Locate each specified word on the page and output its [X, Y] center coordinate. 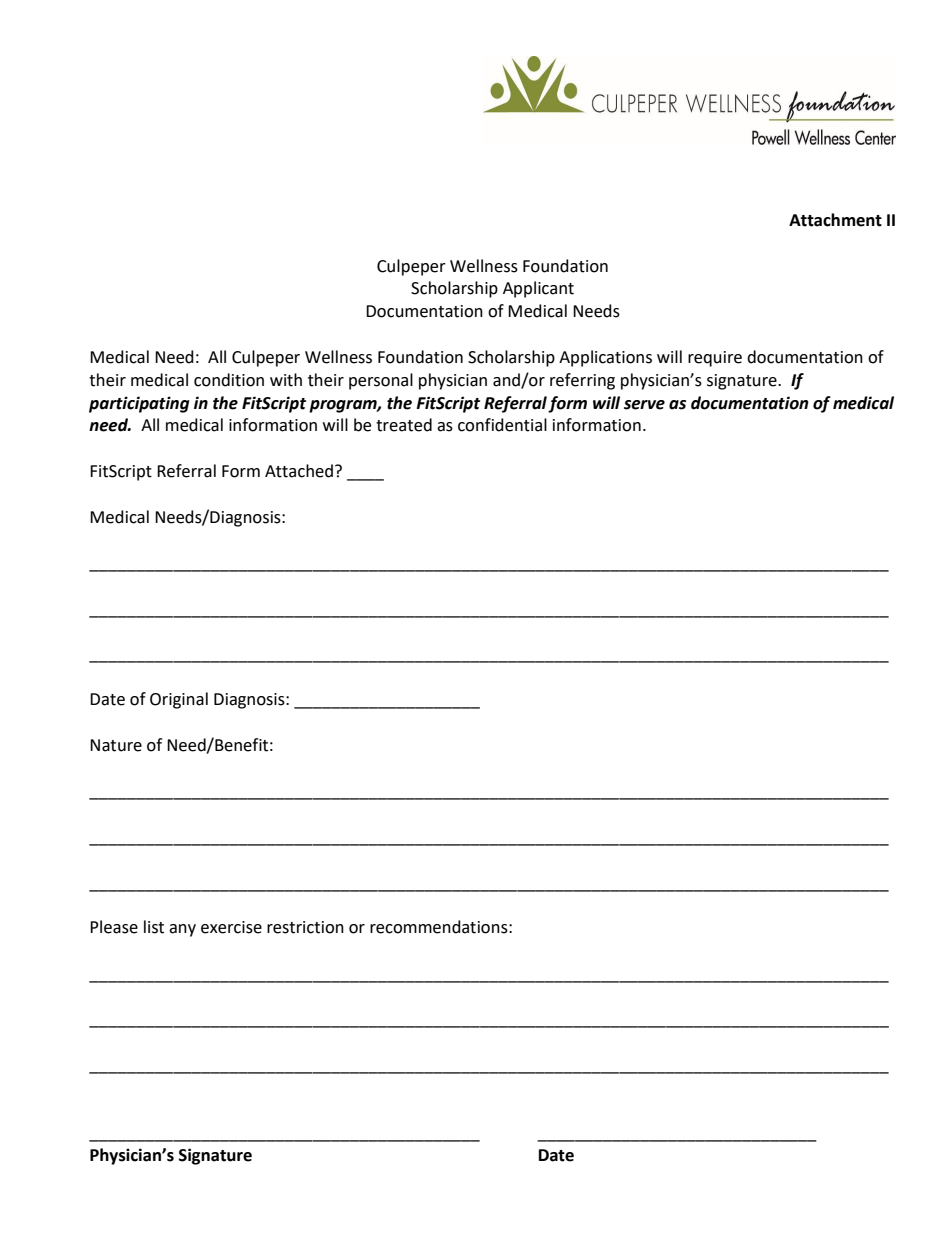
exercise [231, 927]
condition [229, 380]
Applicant [538, 289]
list [154, 927]
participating [139, 404]
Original [179, 700]
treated [404, 425]
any [182, 930]
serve [644, 405]
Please [114, 927]
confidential [502, 425]
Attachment [835, 220]
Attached [299, 471]
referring [582, 381]
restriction [305, 927]
